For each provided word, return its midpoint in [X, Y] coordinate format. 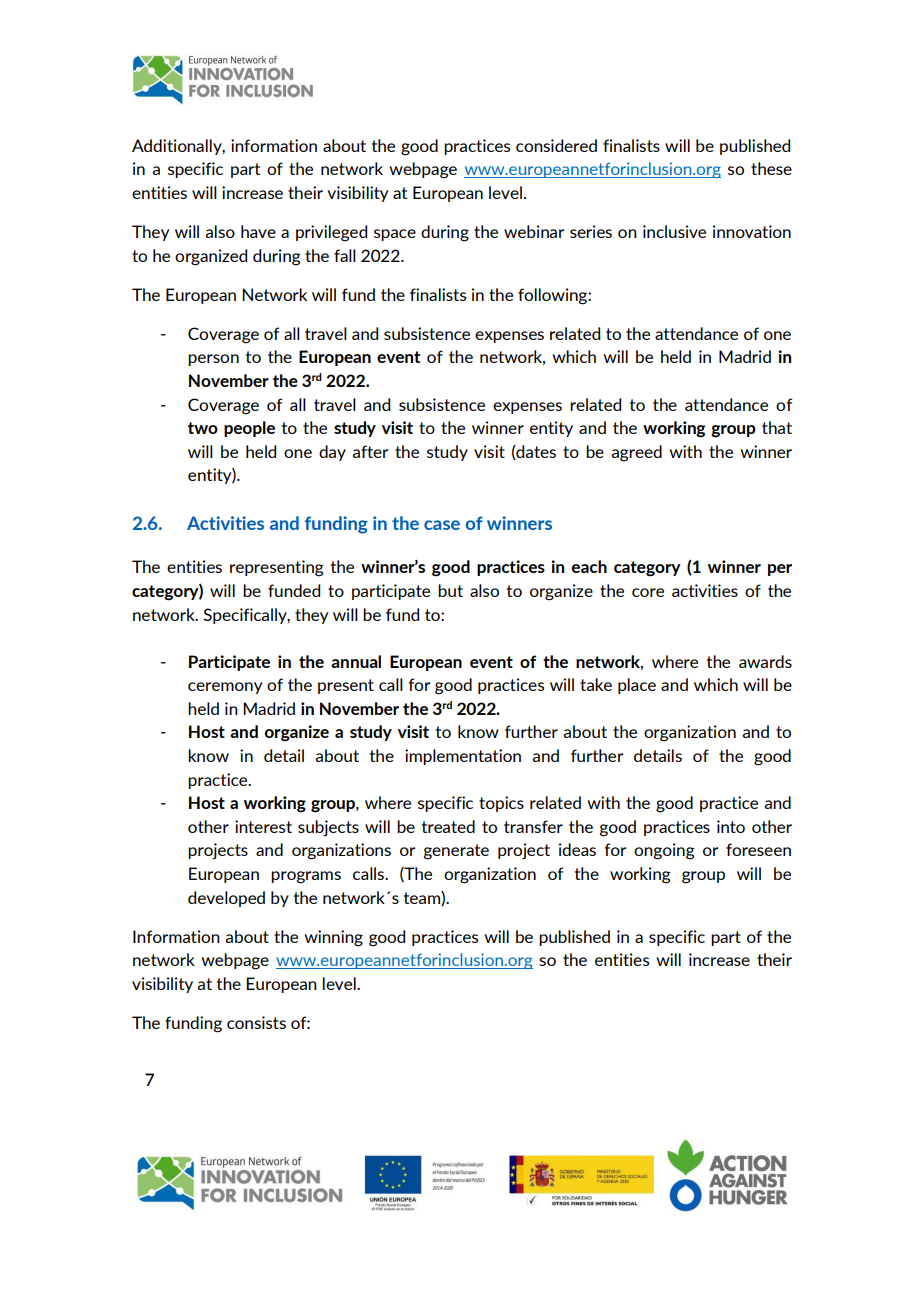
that [777, 427]
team [423, 898]
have [258, 231]
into [731, 826]
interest [263, 826]
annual [356, 661]
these [771, 168]
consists [256, 1022]
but [450, 590]
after [370, 451]
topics [501, 804]
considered [556, 145]
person [213, 360]
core [648, 592]
